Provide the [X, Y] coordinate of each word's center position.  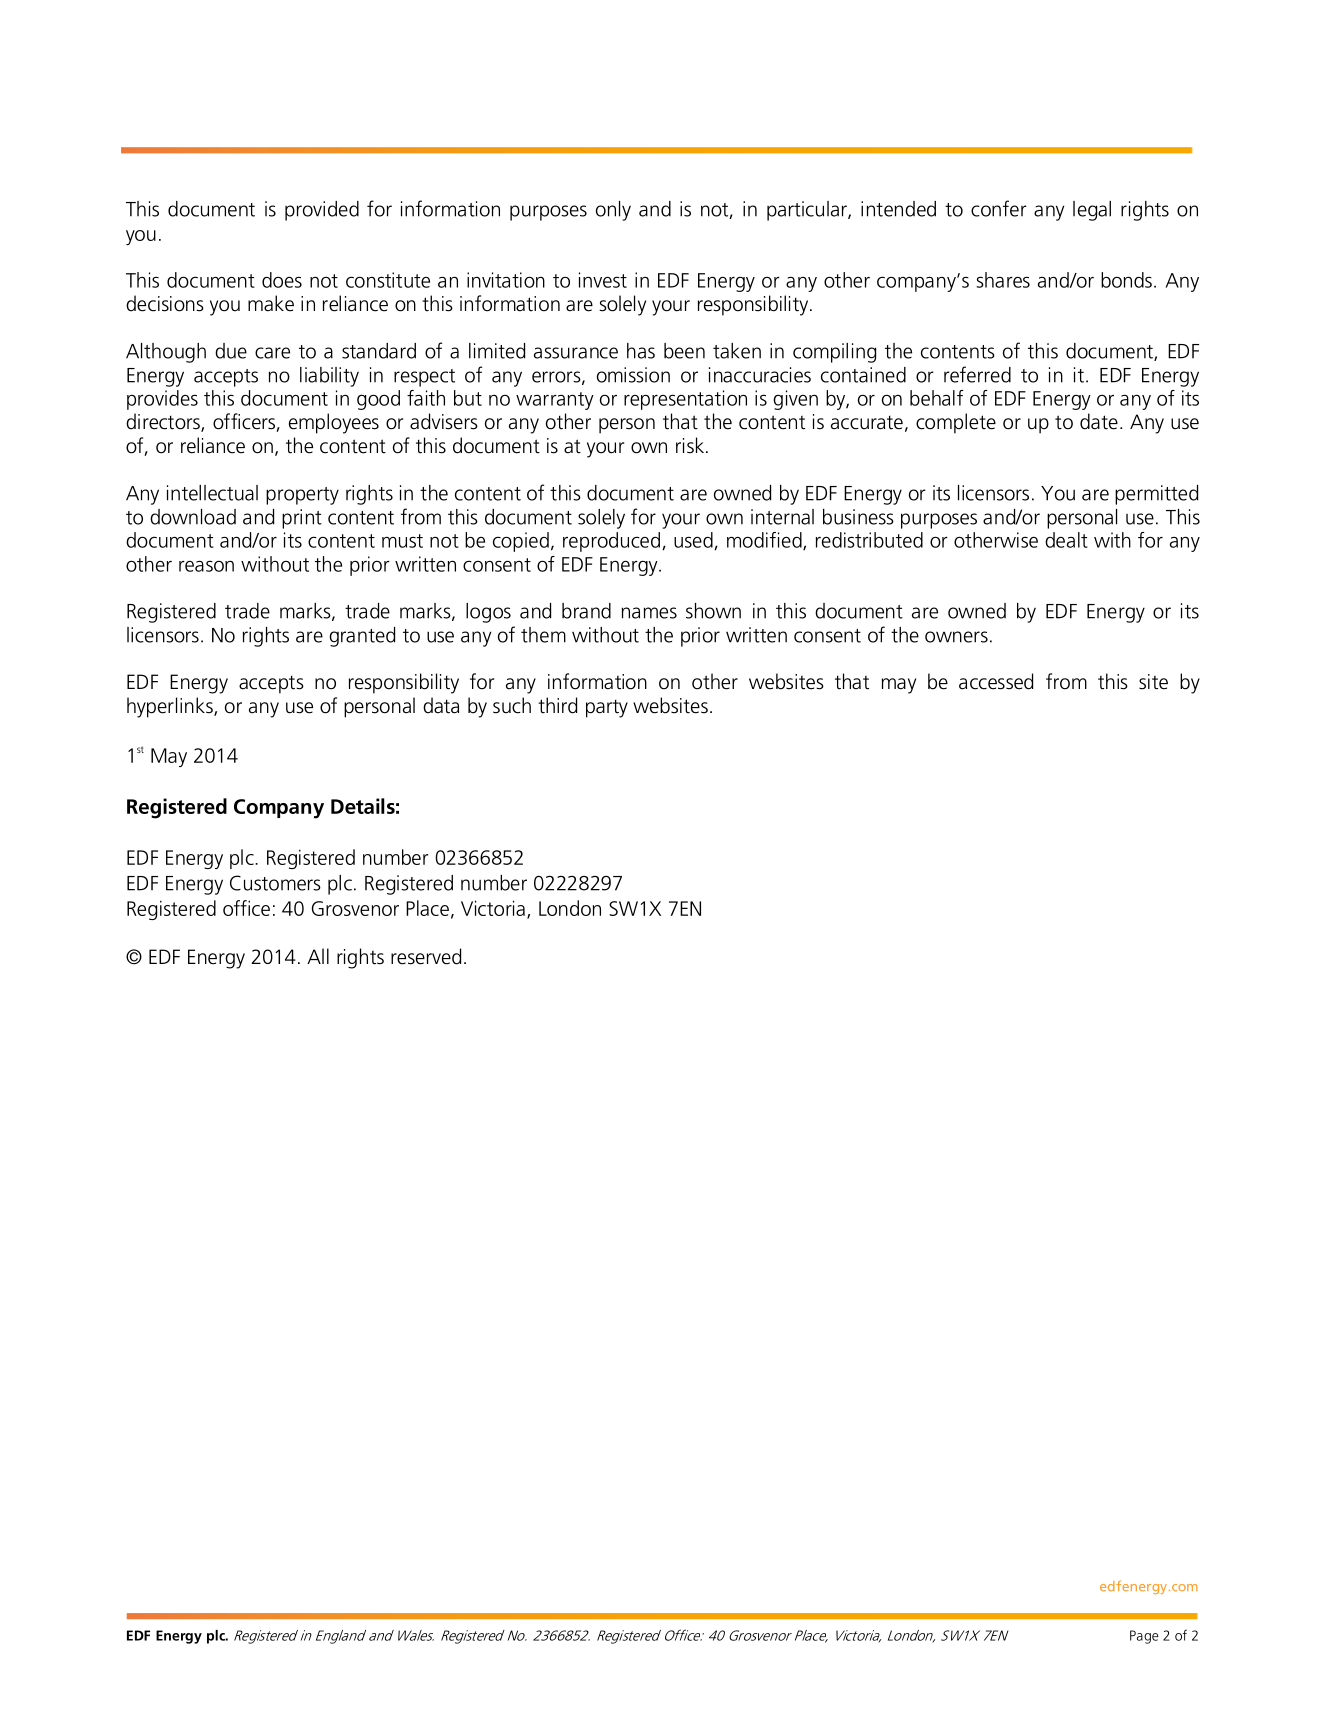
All [318, 956]
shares [1003, 280]
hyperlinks [171, 707]
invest [603, 280]
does [282, 280]
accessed [996, 681]
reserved [426, 956]
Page [1144, 1637]
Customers [275, 883]
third [557, 705]
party [607, 709]
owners [956, 637]
